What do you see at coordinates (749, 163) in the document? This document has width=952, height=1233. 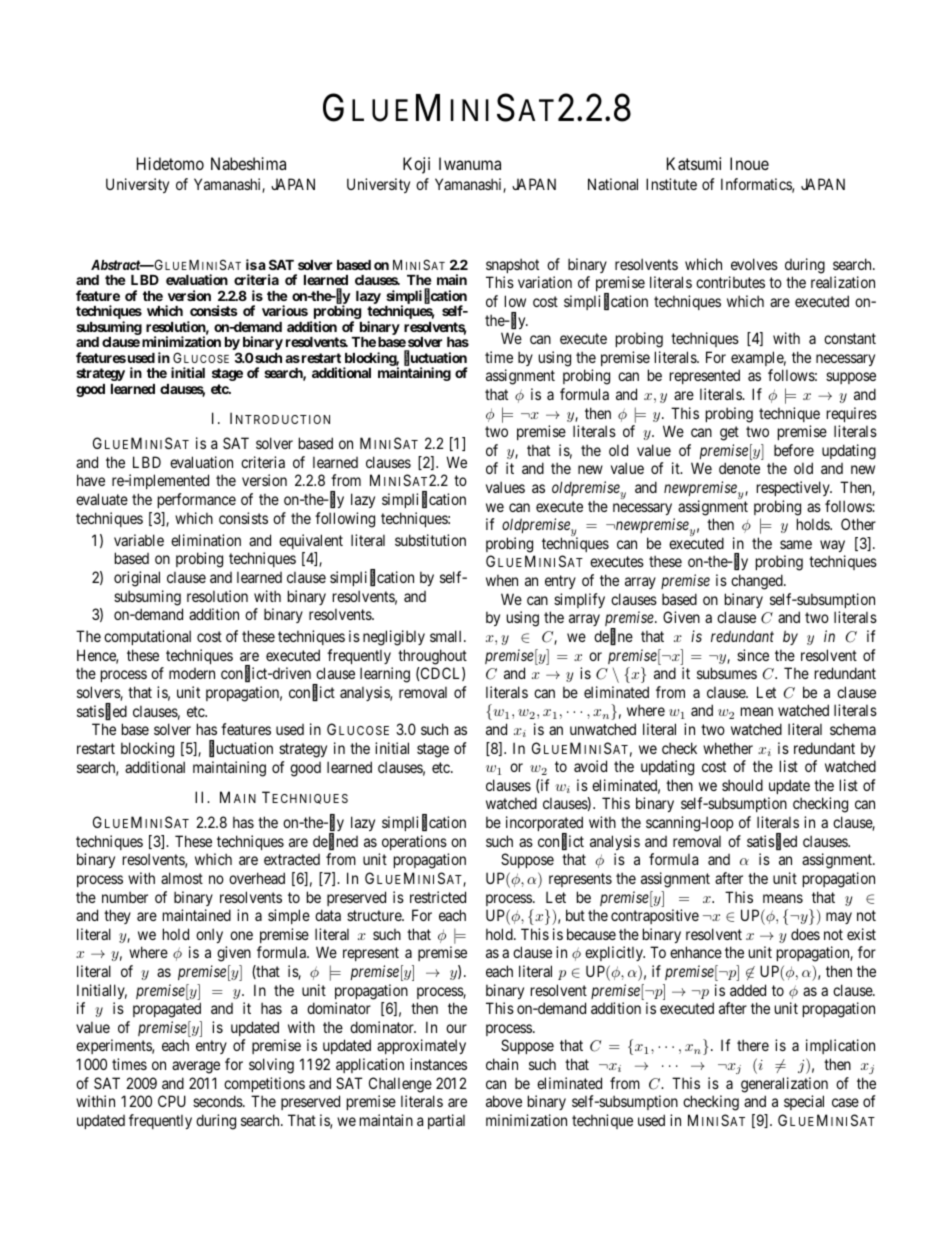 I see `Inoue` at bounding box center [749, 163].
